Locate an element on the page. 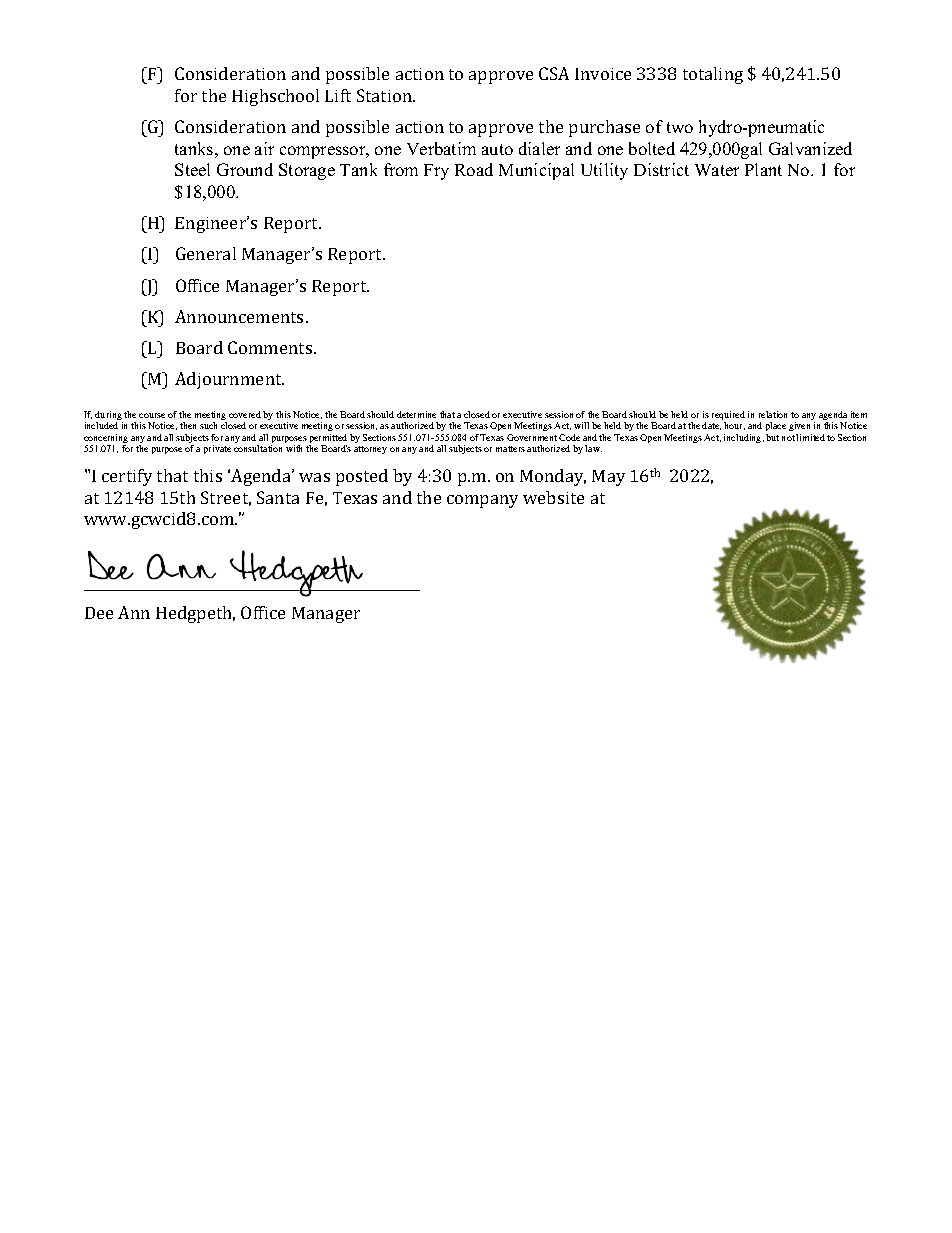 The image size is (952, 1233). Steel is located at coordinates (192, 169).
